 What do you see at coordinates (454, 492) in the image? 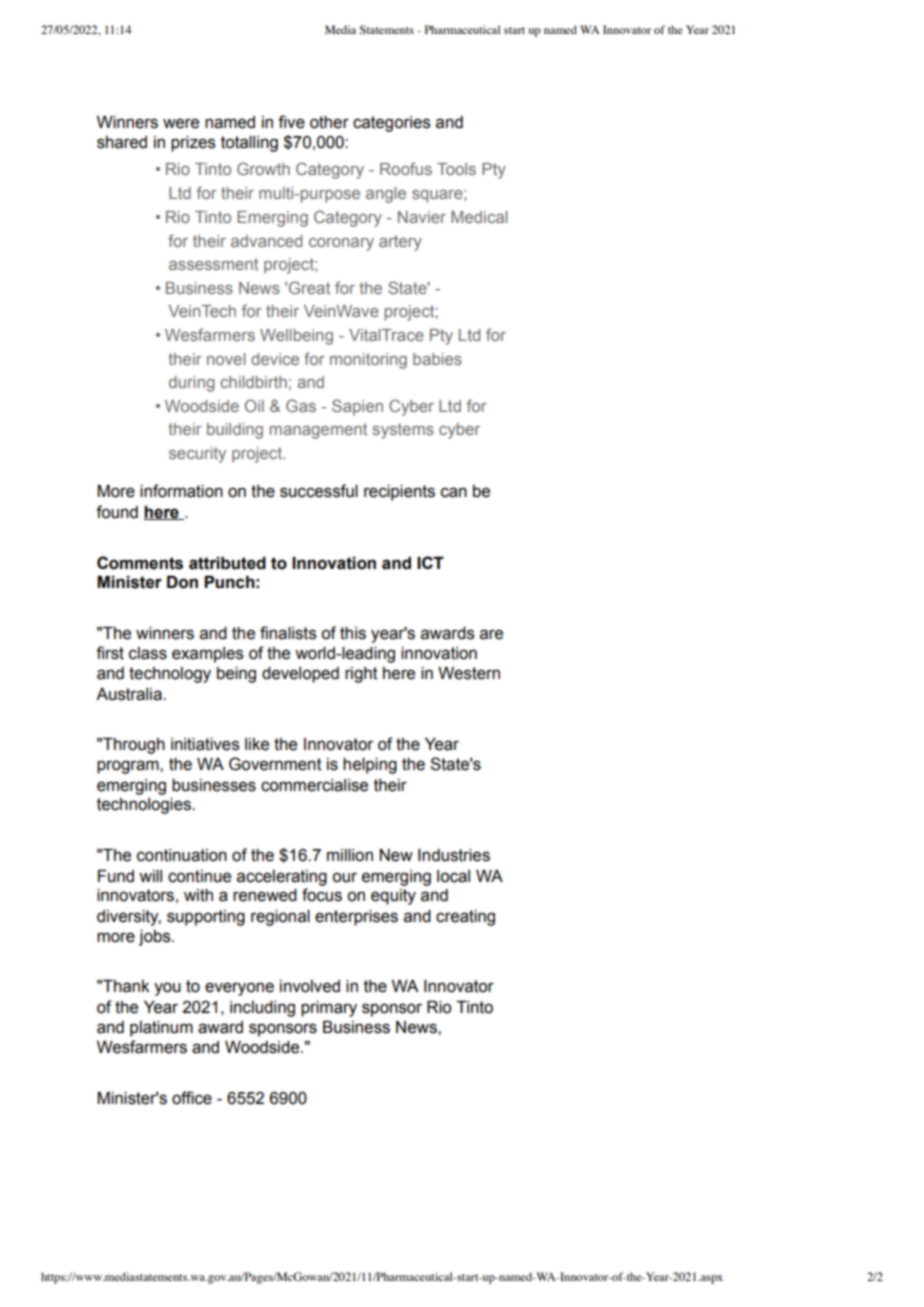
I see `can` at bounding box center [454, 492].
